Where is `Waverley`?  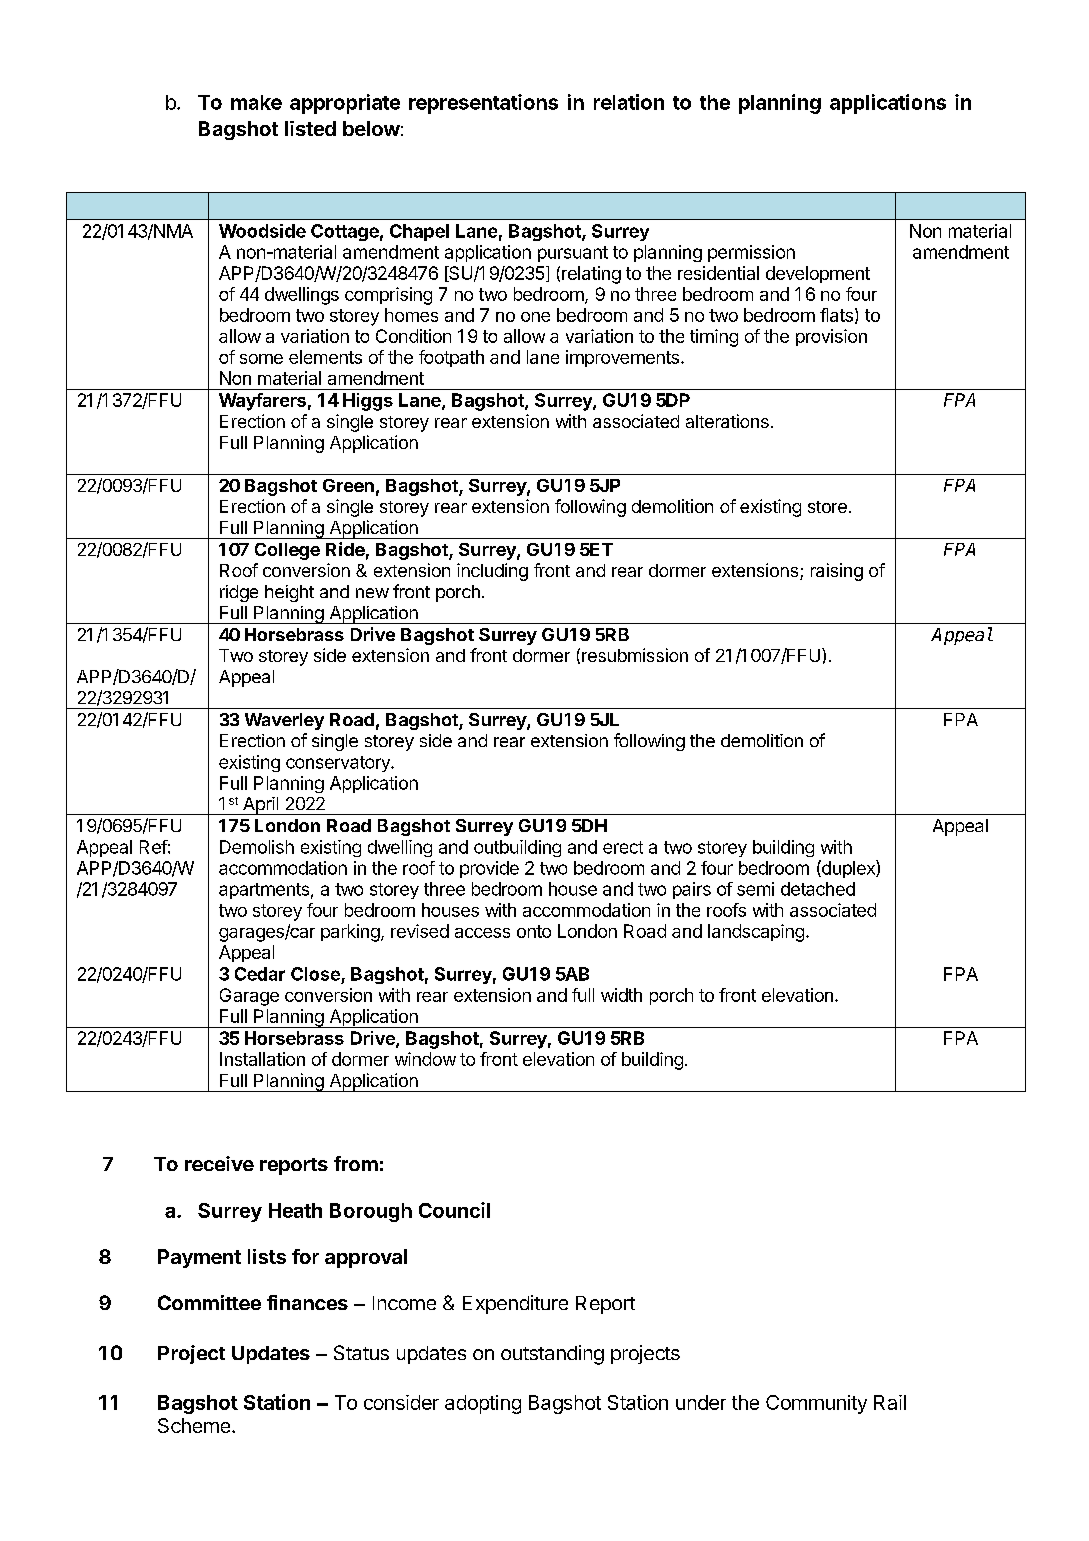 Waverley is located at coordinates (284, 721).
